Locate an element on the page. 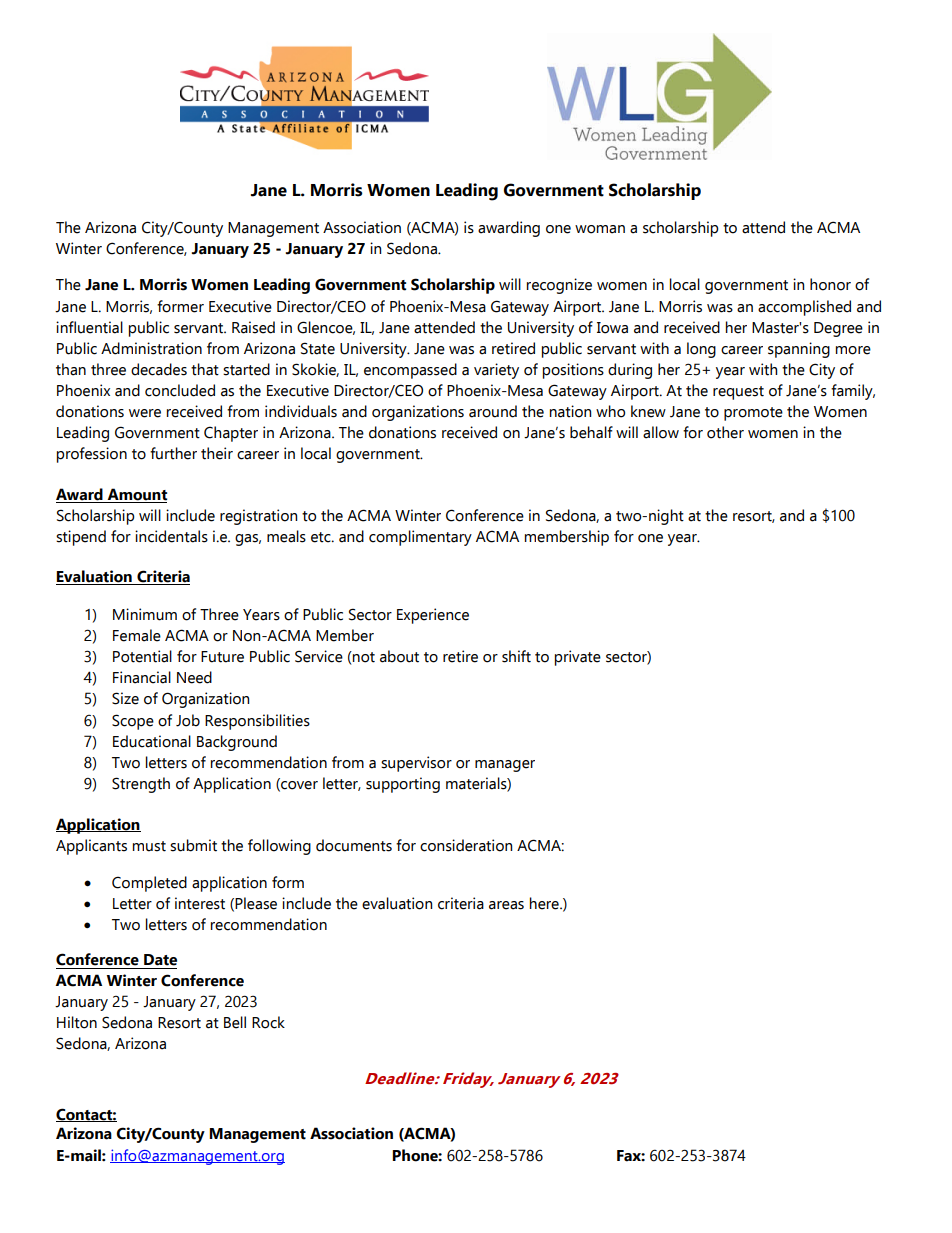 This page has height=1233, width=952. private is located at coordinates (578, 658).
